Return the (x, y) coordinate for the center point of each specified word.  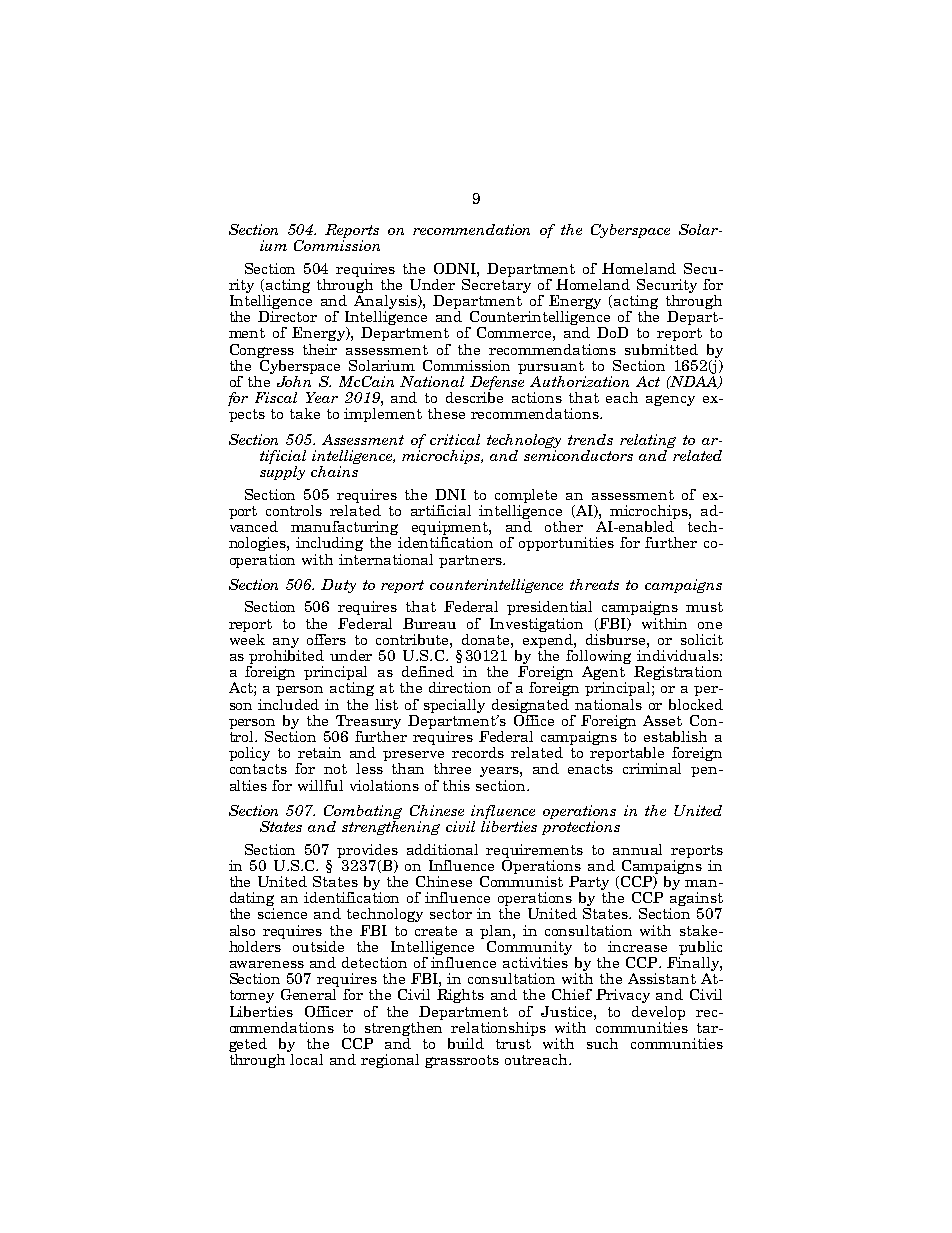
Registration (678, 674)
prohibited (286, 657)
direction (460, 687)
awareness (267, 964)
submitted (661, 349)
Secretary (496, 284)
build (466, 1043)
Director (287, 316)
